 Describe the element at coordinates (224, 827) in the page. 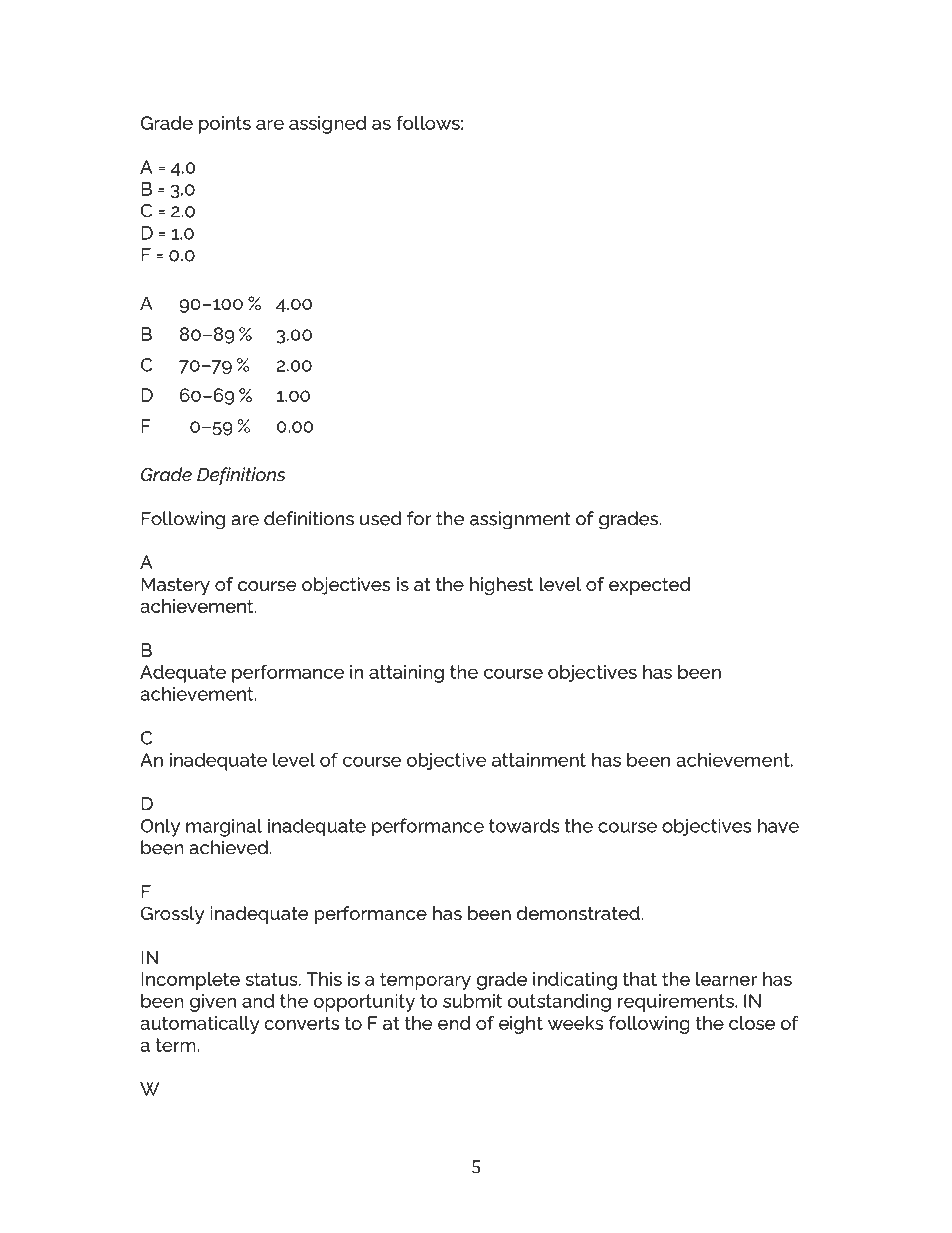

I see `marginal` at that location.
